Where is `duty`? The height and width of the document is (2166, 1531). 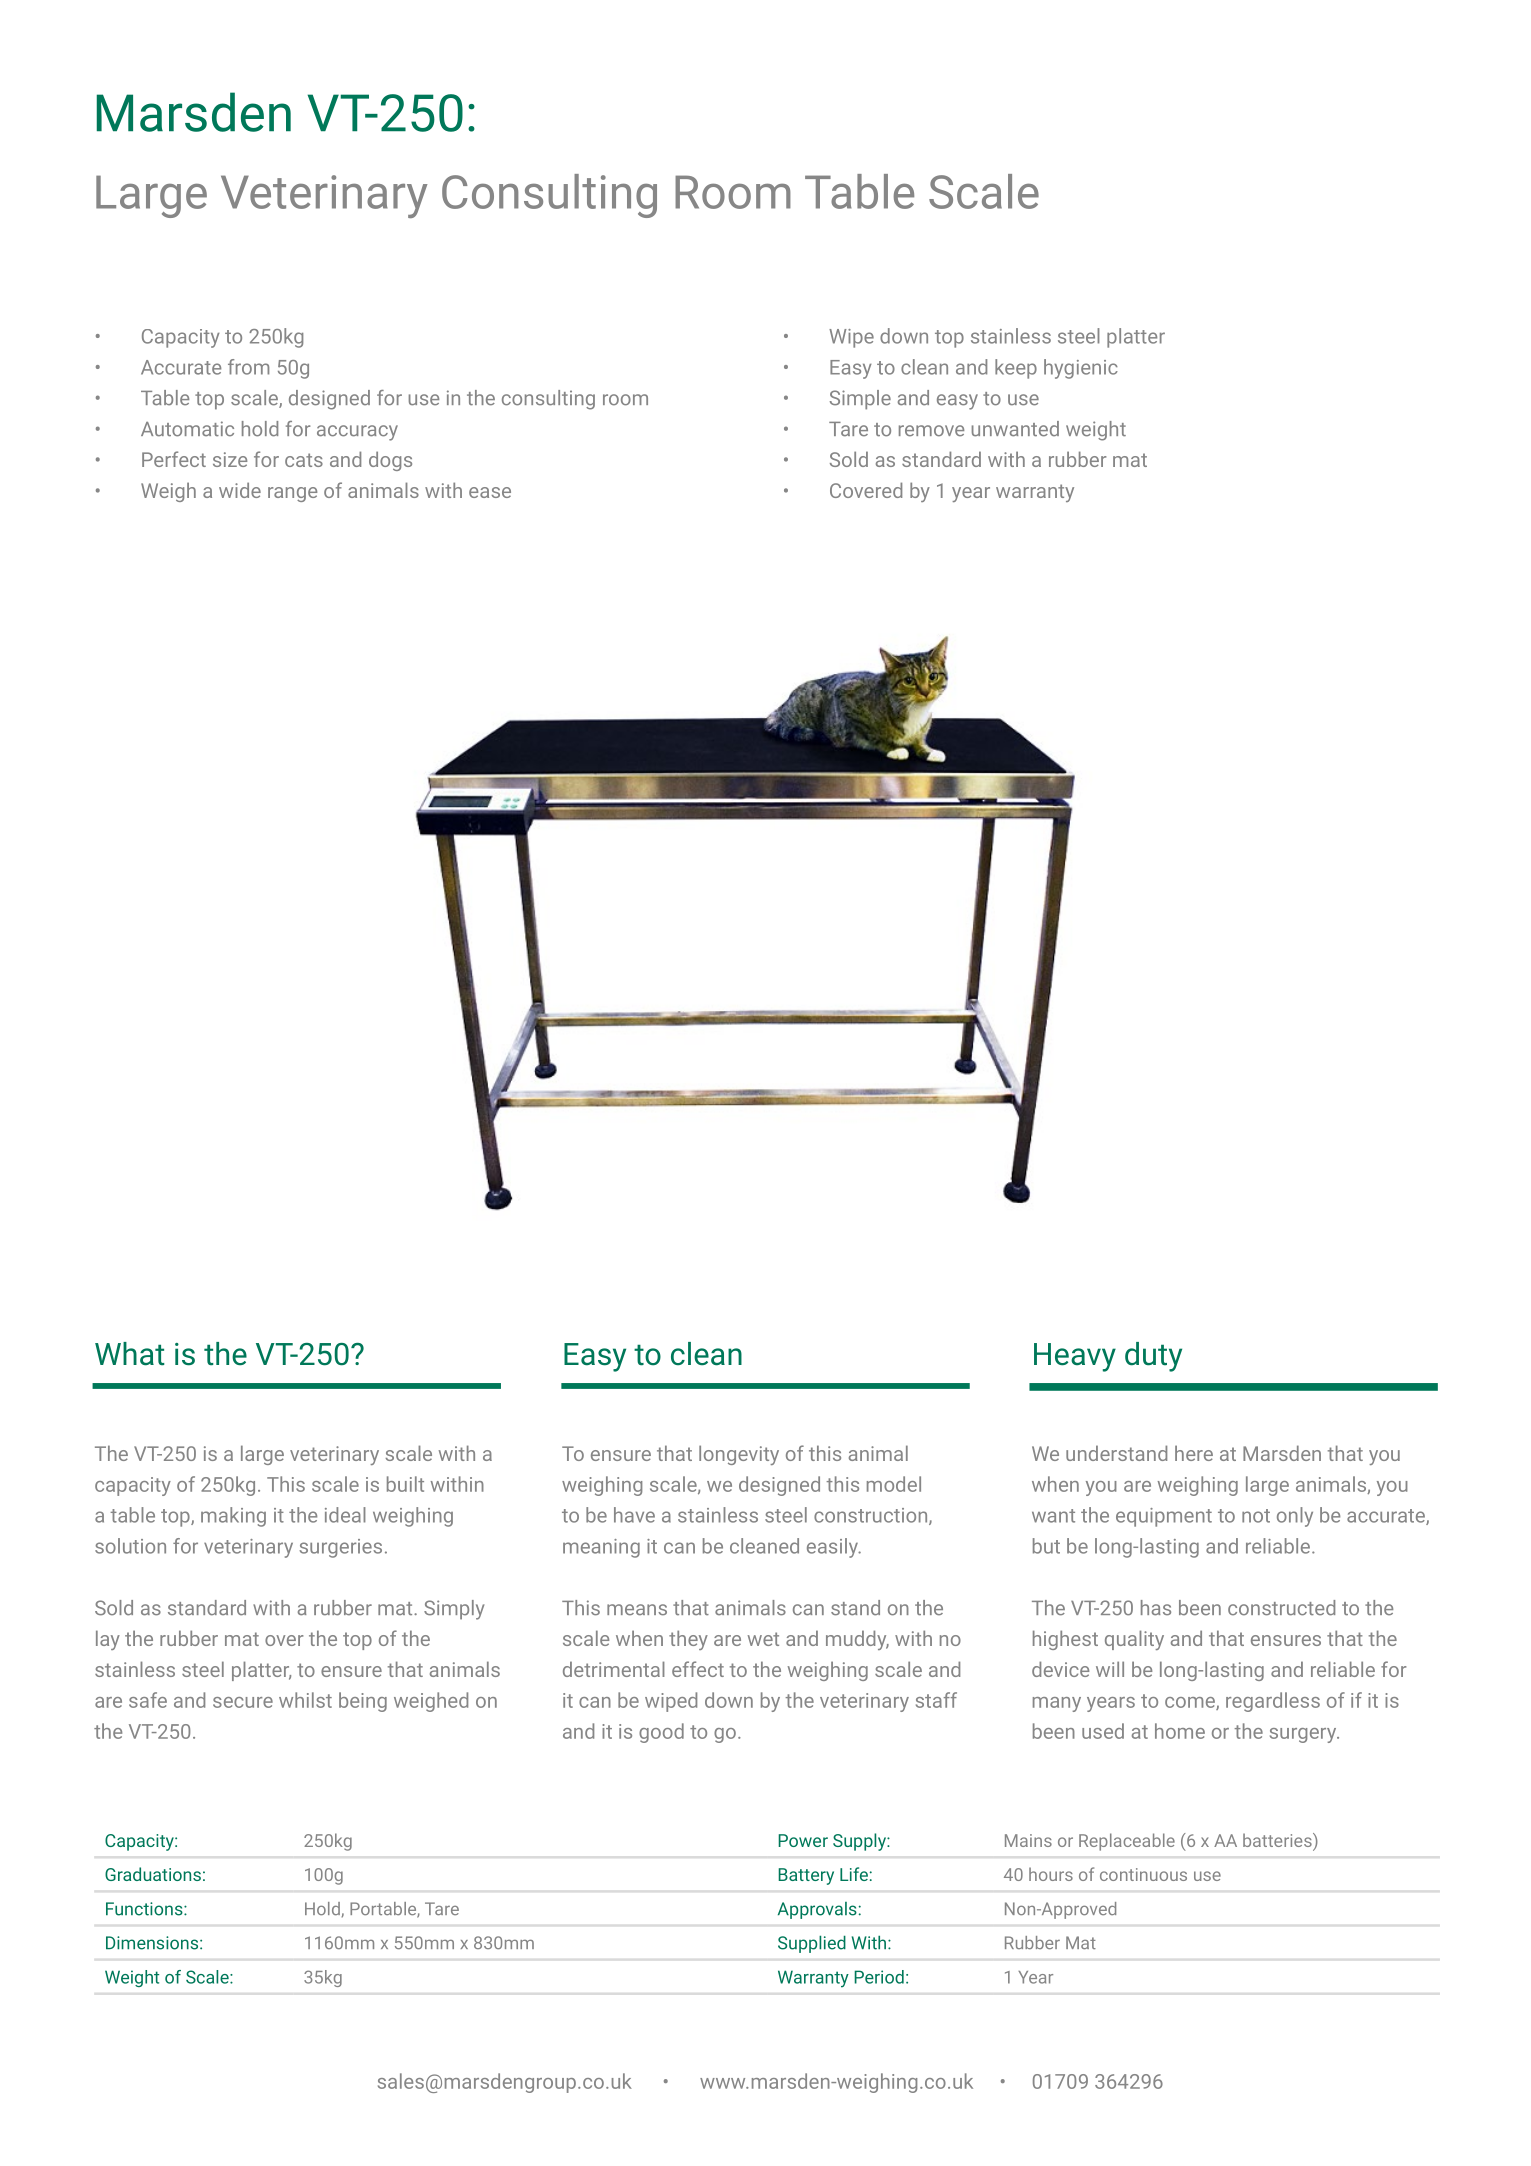 duty is located at coordinates (1153, 1357).
